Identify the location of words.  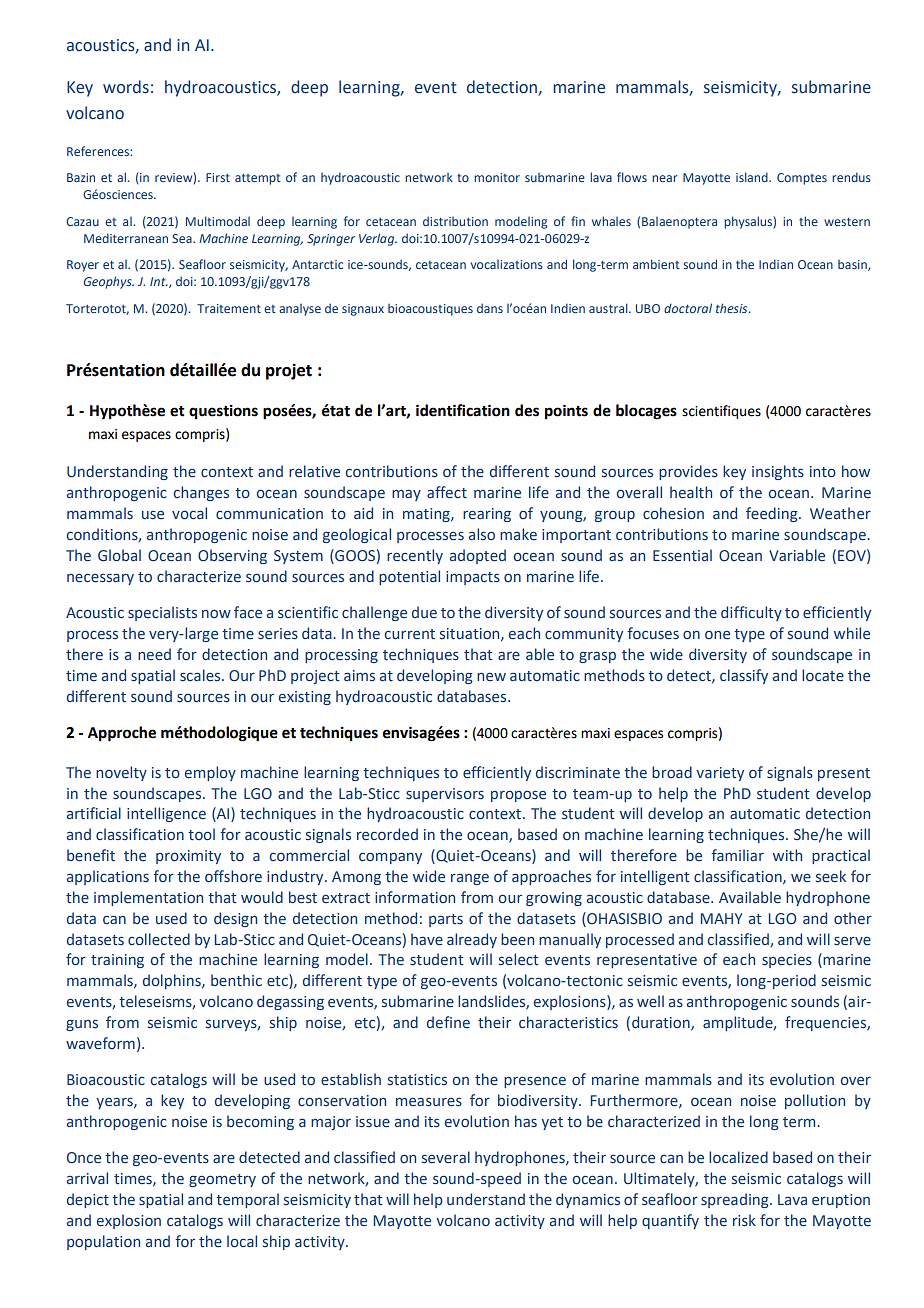
(126, 87).
